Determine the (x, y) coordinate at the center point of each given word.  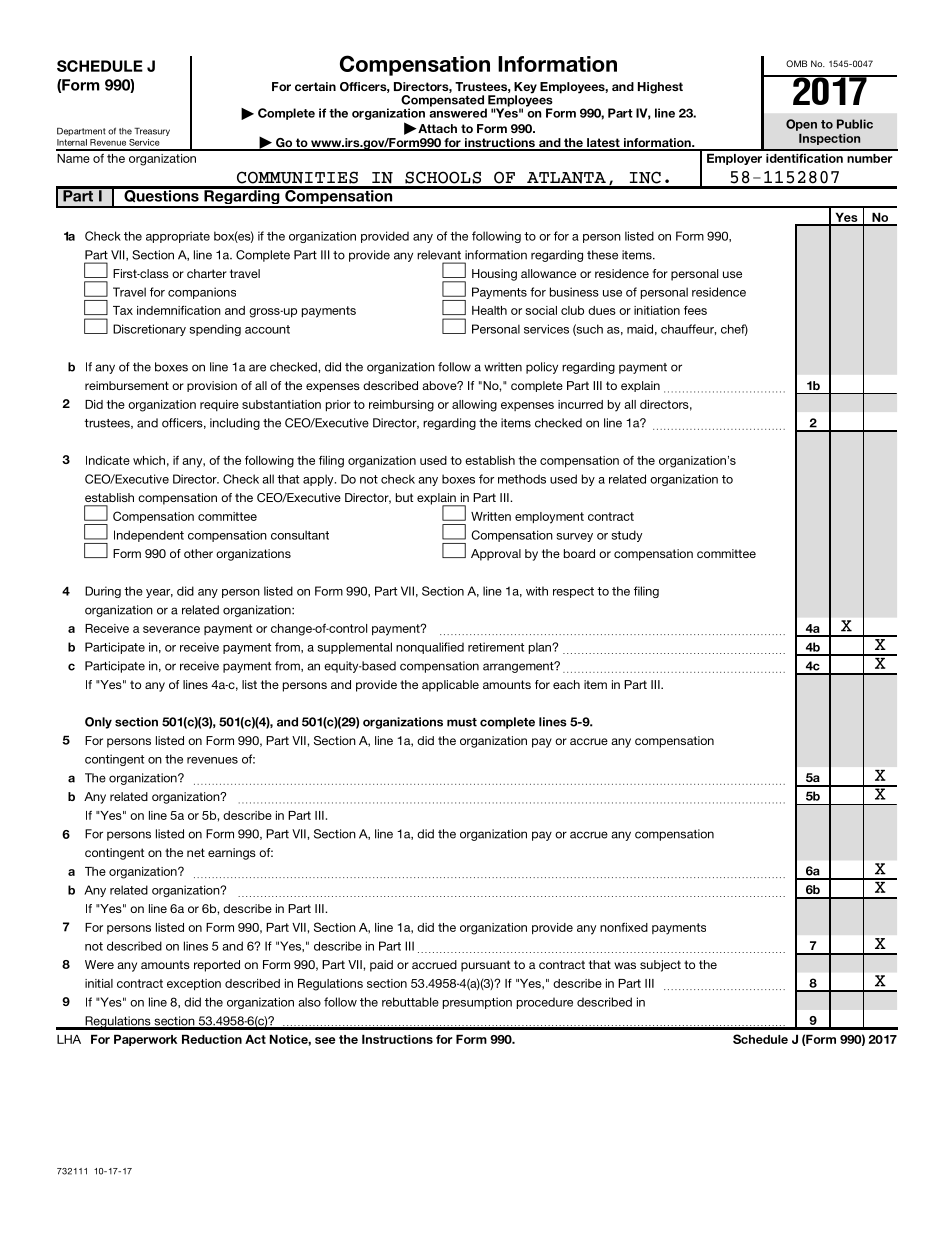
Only (98, 723)
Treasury (152, 132)
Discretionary (149, 330)
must (462, 722)
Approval (496, 555)
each (566, 684)
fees (695, 310)
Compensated (443, 102)
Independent (149, 536)
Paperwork (145, 1040)
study (627, 536)
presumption (477, 1003)
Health (489, 310)
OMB (796, 63)
